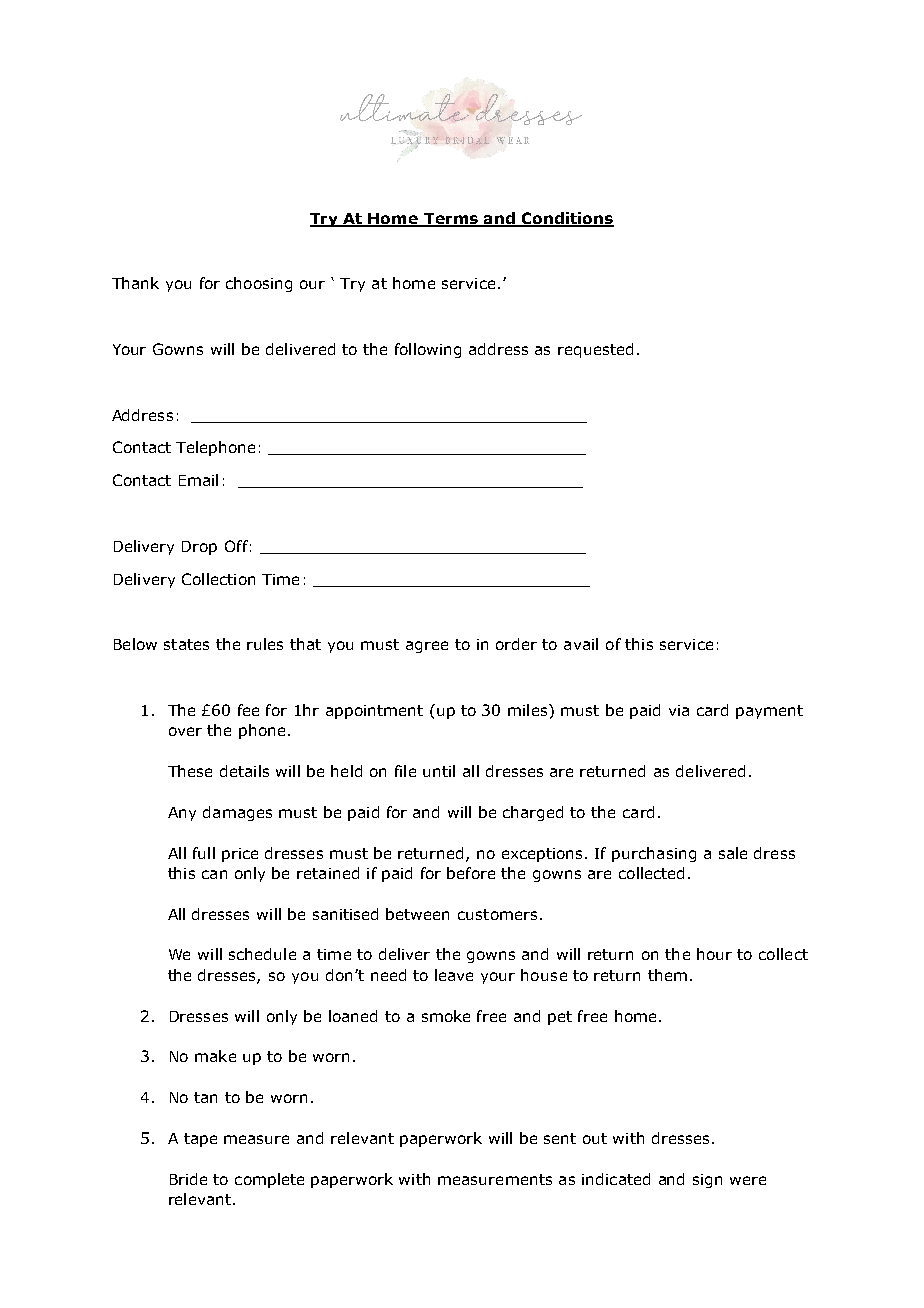  I want to click on sent, so click(560, 1138).
